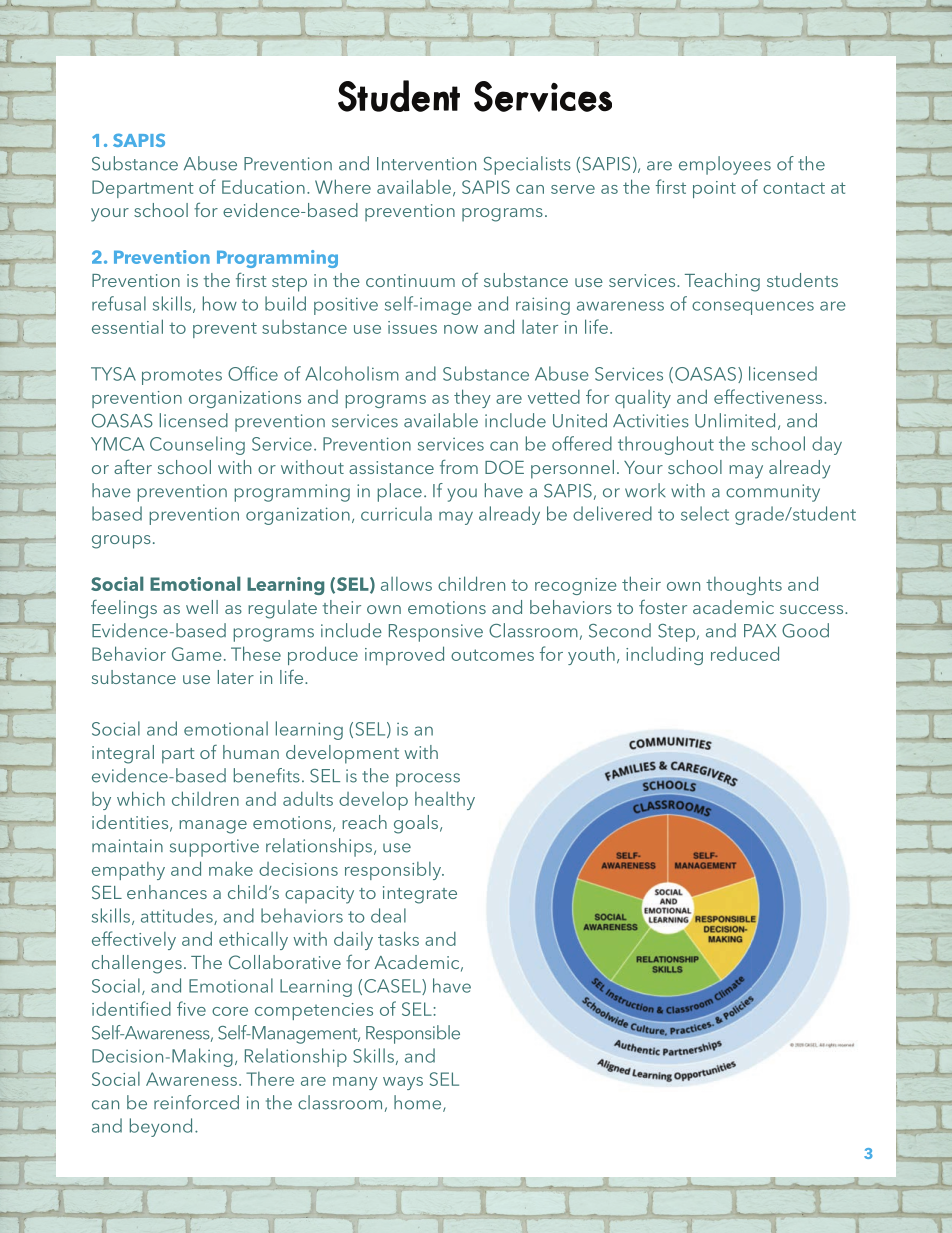  Describe the element at coordinates (263, 187) in the screenshot. I see `Education` at that location.
